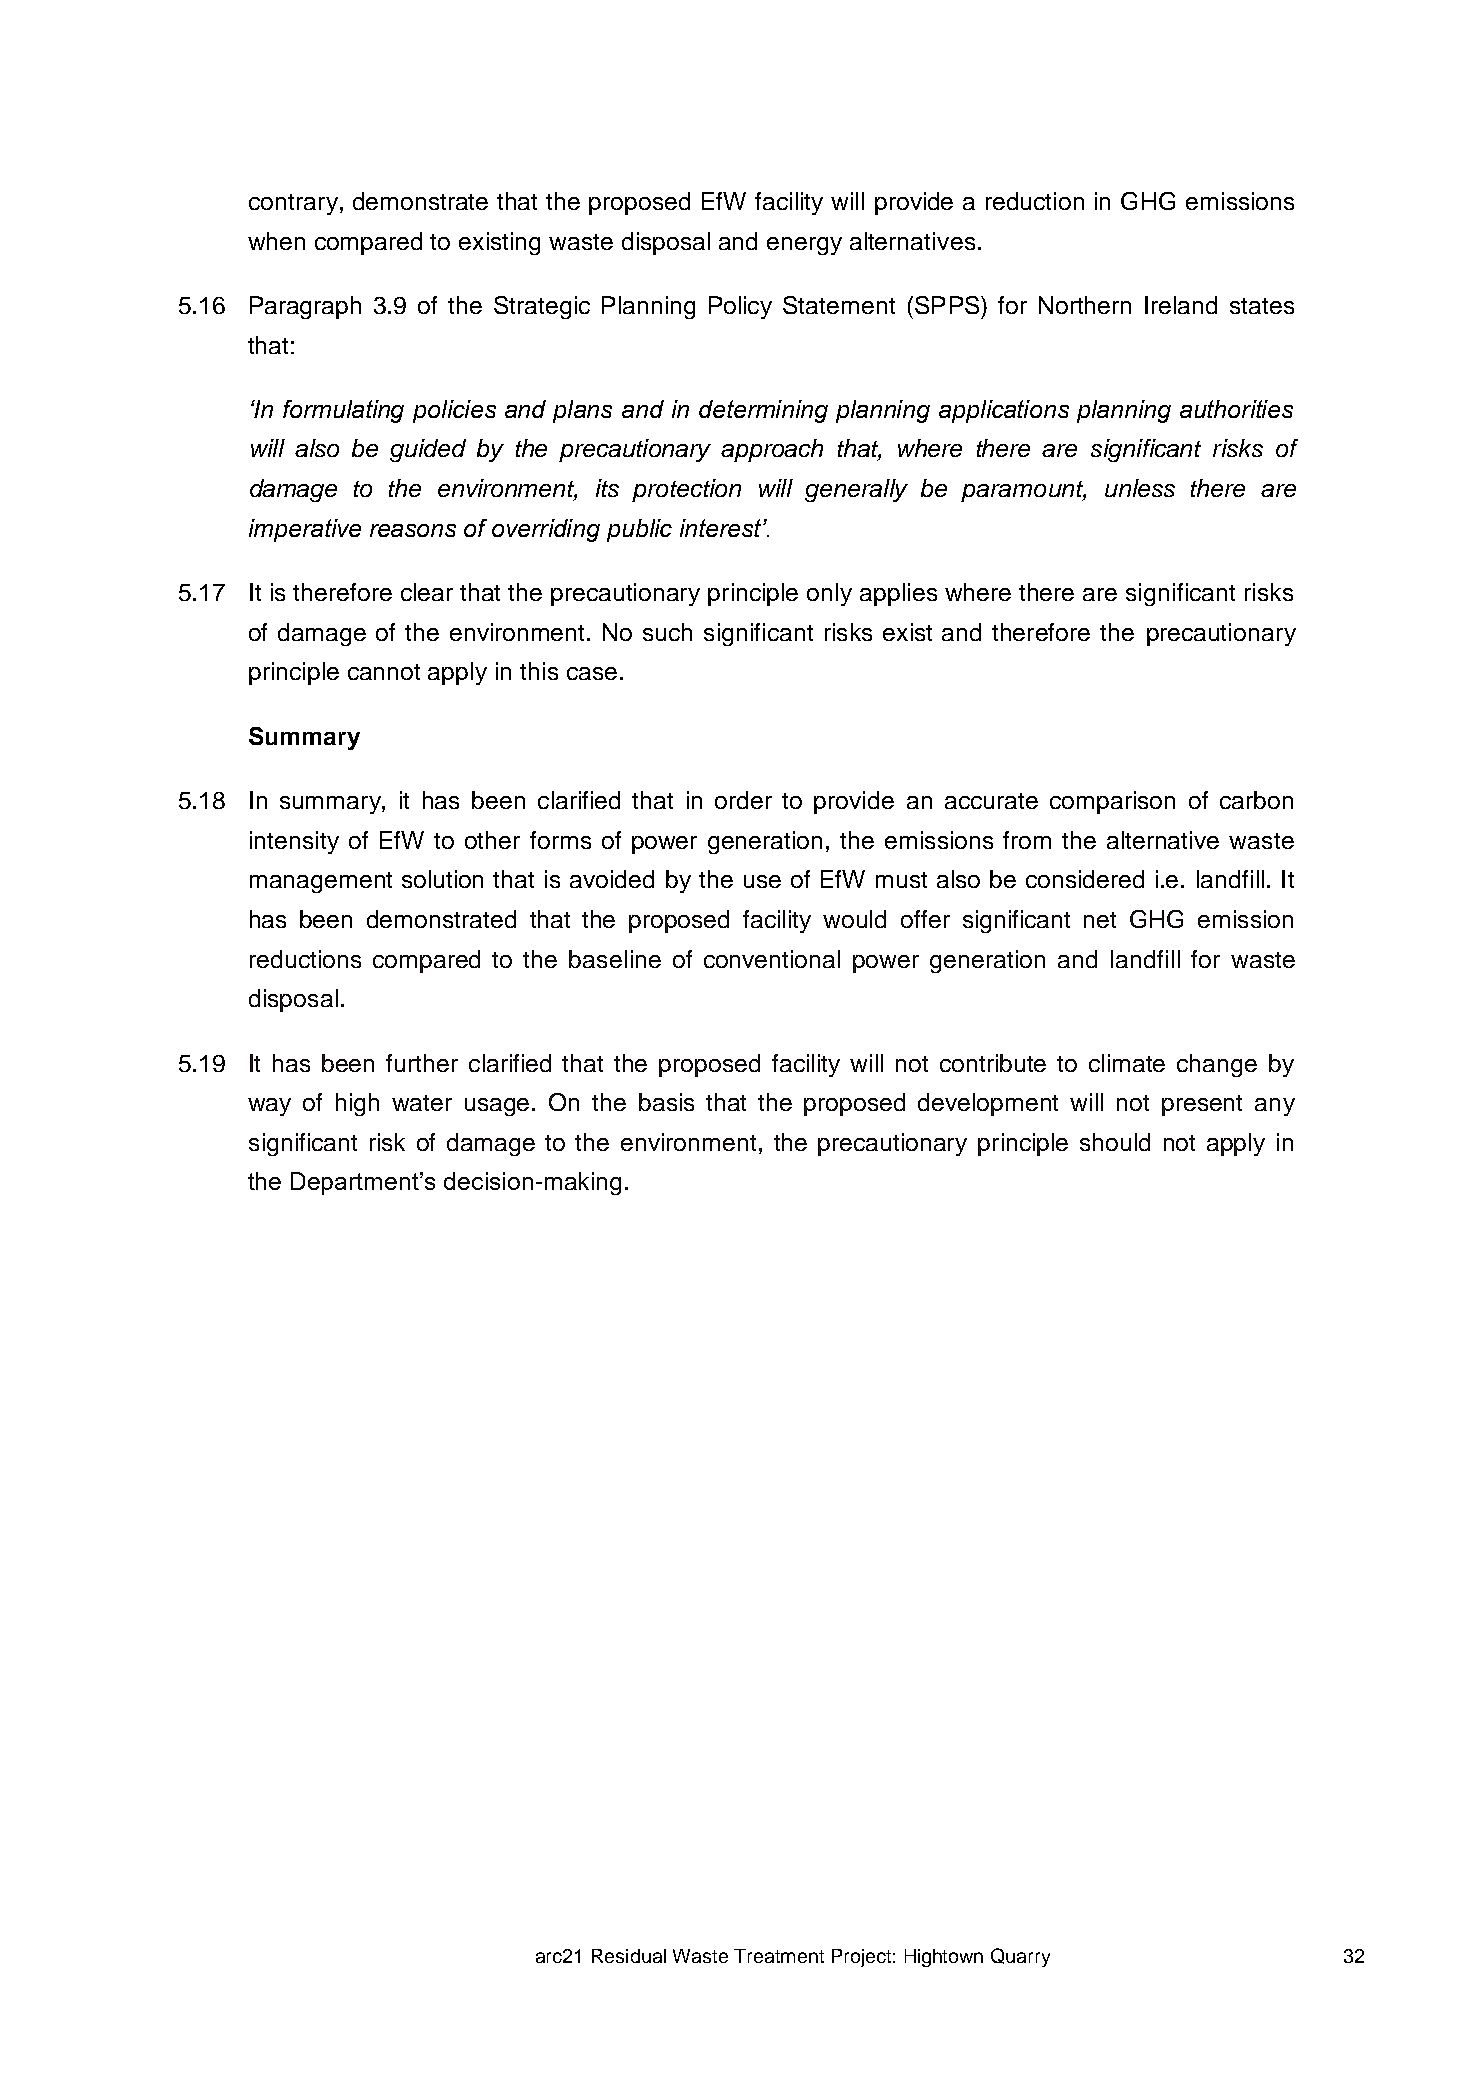 The height and width of the screenshot is (2084, 1474). Describe the element at coordinates (779, 1956) in the screenshot. I see `Treatment` at that location.
